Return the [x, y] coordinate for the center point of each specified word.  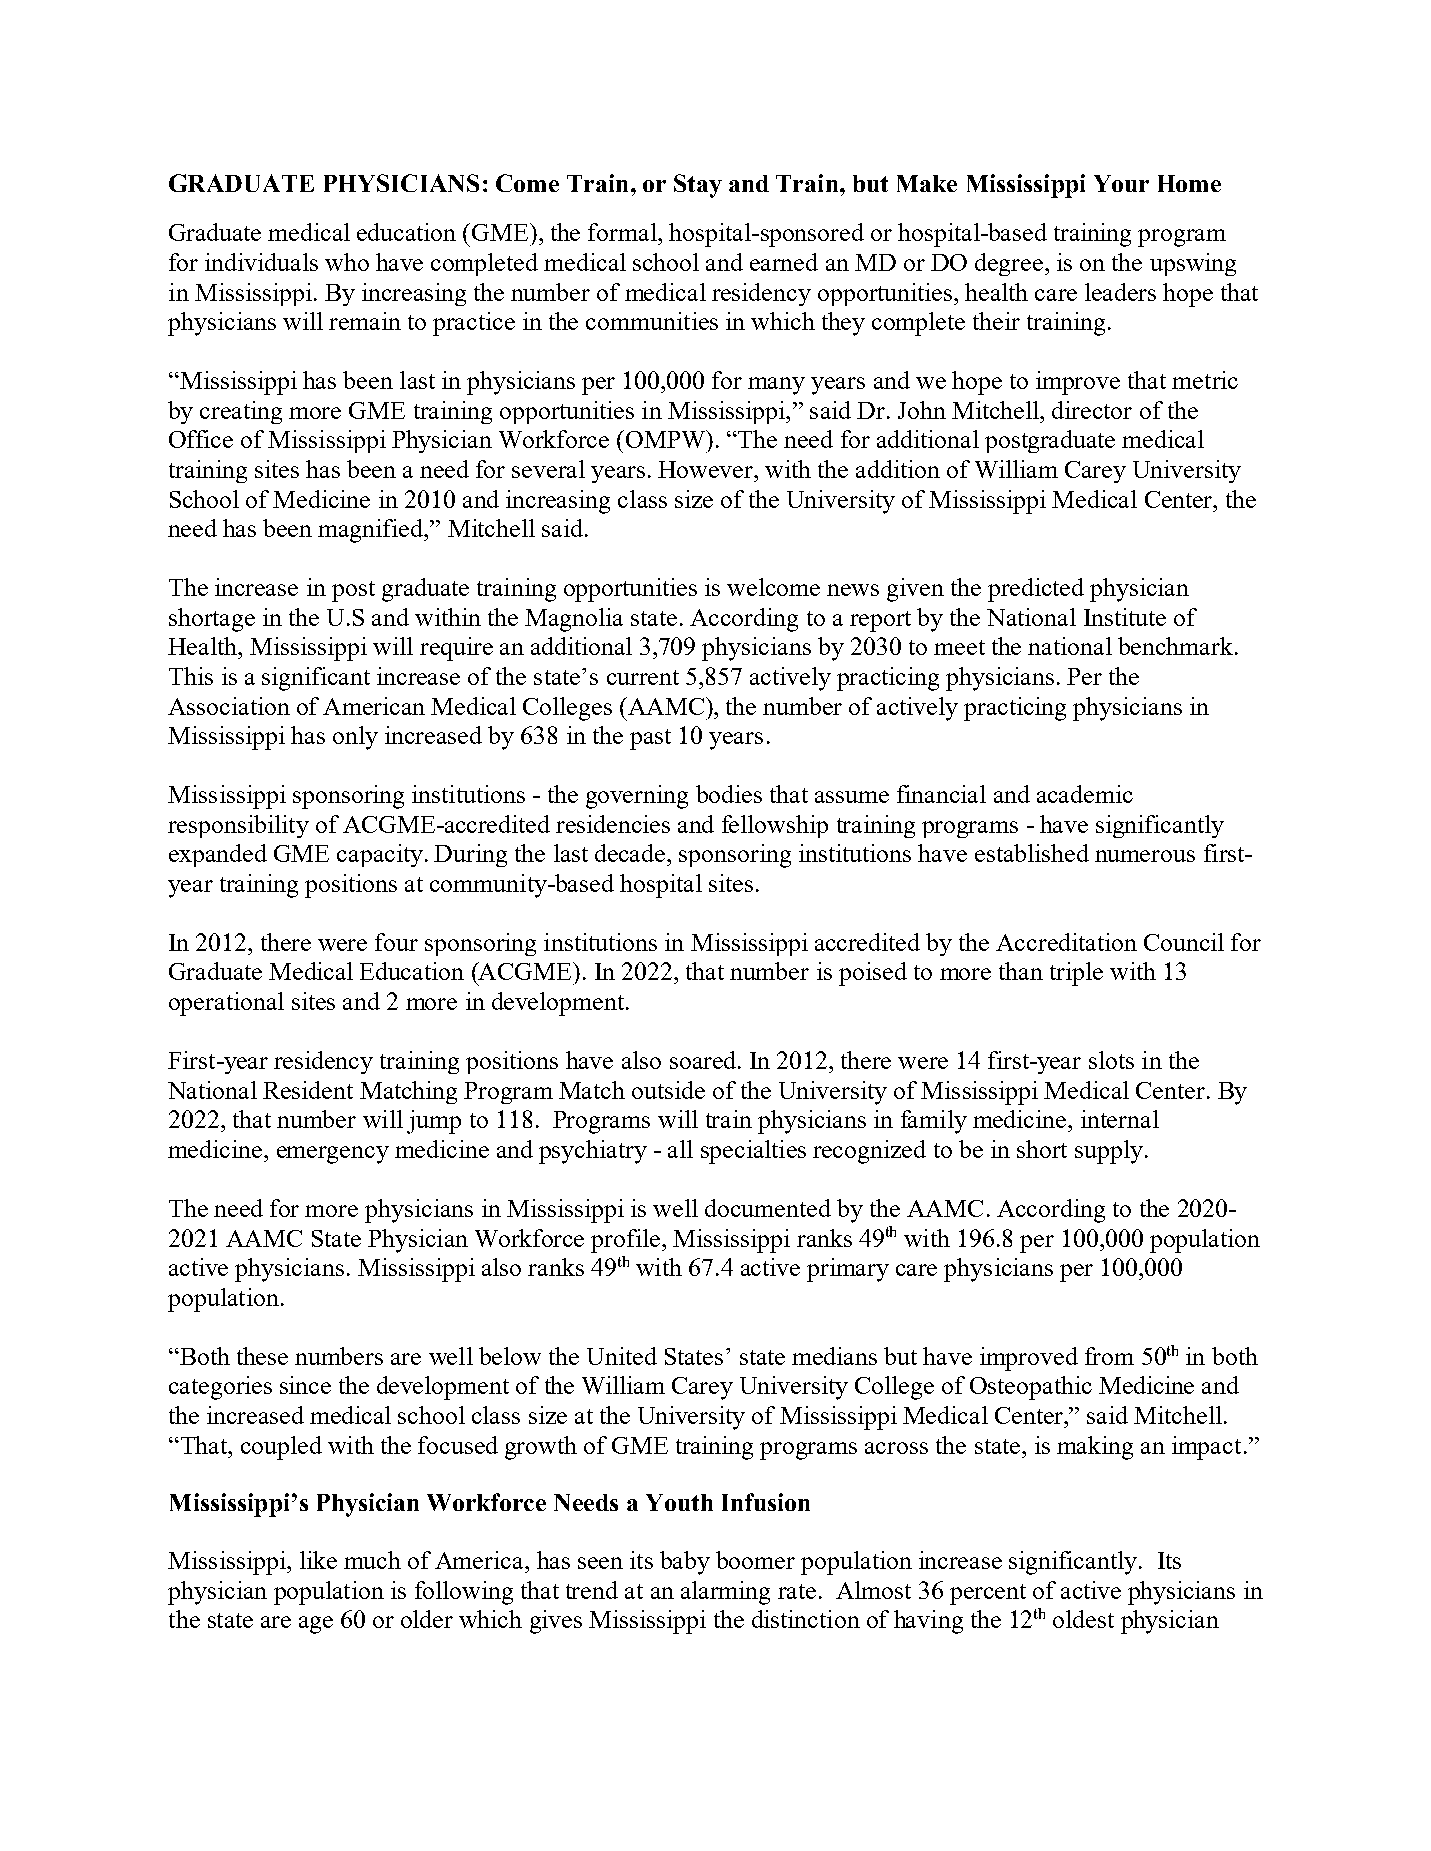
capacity [380, 855]
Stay [698, 186]
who [347, 262]
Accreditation [1066, 942]
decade [631, 853]
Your [1121, 183]
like [318, 1560]
